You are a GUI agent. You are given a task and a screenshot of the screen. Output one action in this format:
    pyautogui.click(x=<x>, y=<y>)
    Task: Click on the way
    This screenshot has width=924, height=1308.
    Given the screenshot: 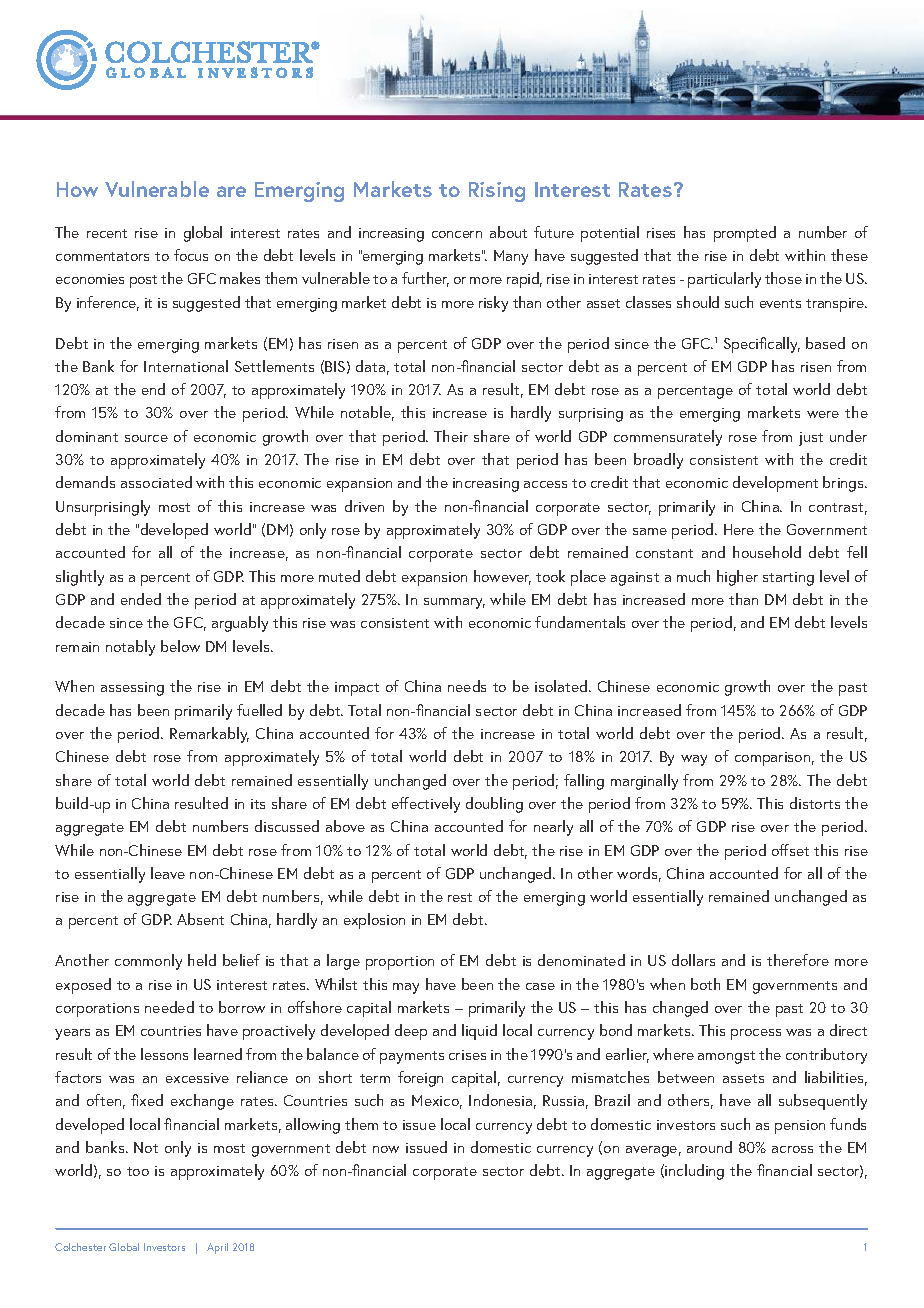 What is the action you would take?
    pyautogui.click(x=694, y=760)
